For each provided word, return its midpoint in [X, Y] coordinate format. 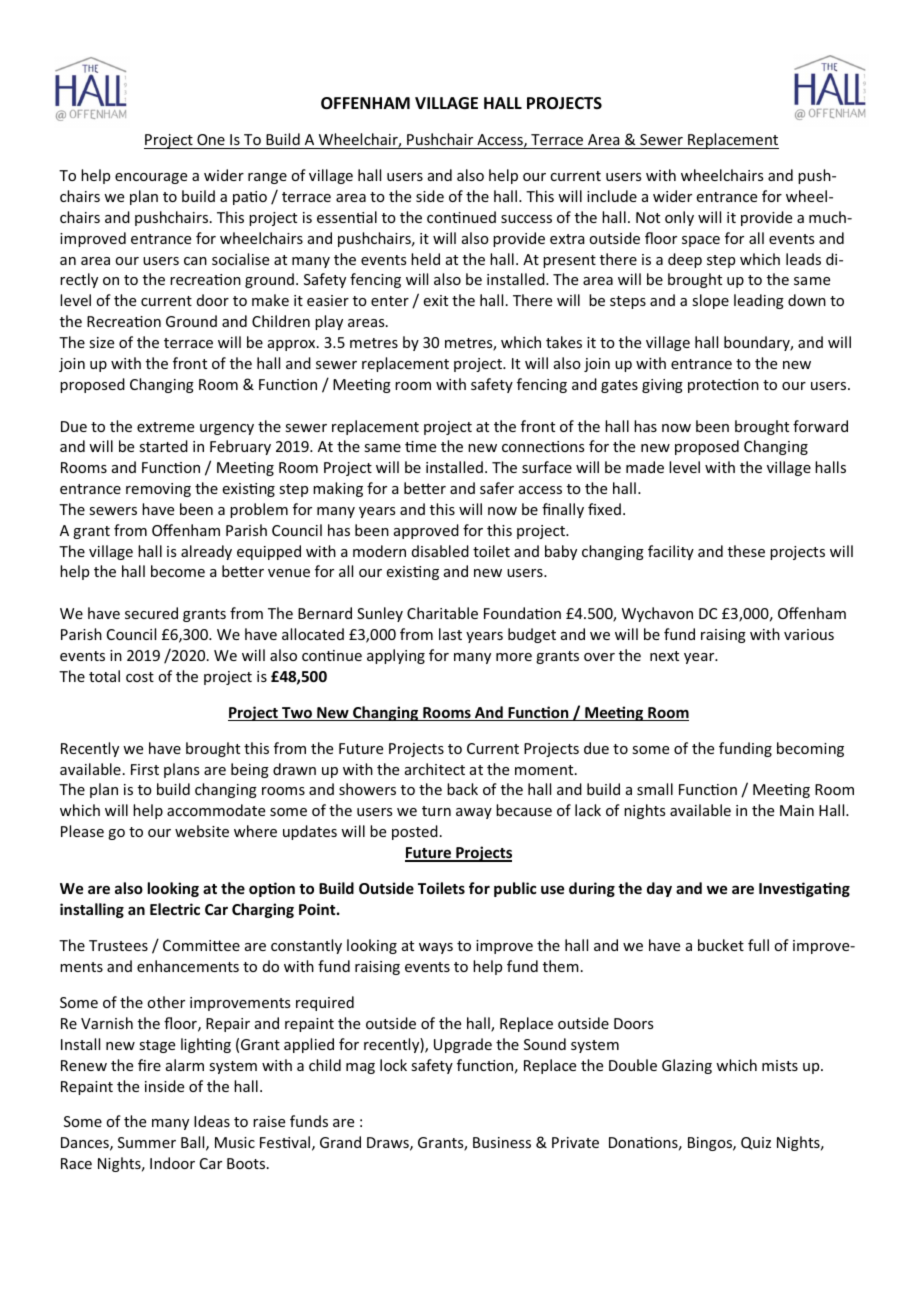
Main [797, 810]
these [746, 551]
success [526, 219]
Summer [147, 1142]
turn [436, 811]
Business [502, 1142]
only [679, 218]
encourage [151, 178]
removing [158, 490]
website [202, 831]
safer [497, 488]
